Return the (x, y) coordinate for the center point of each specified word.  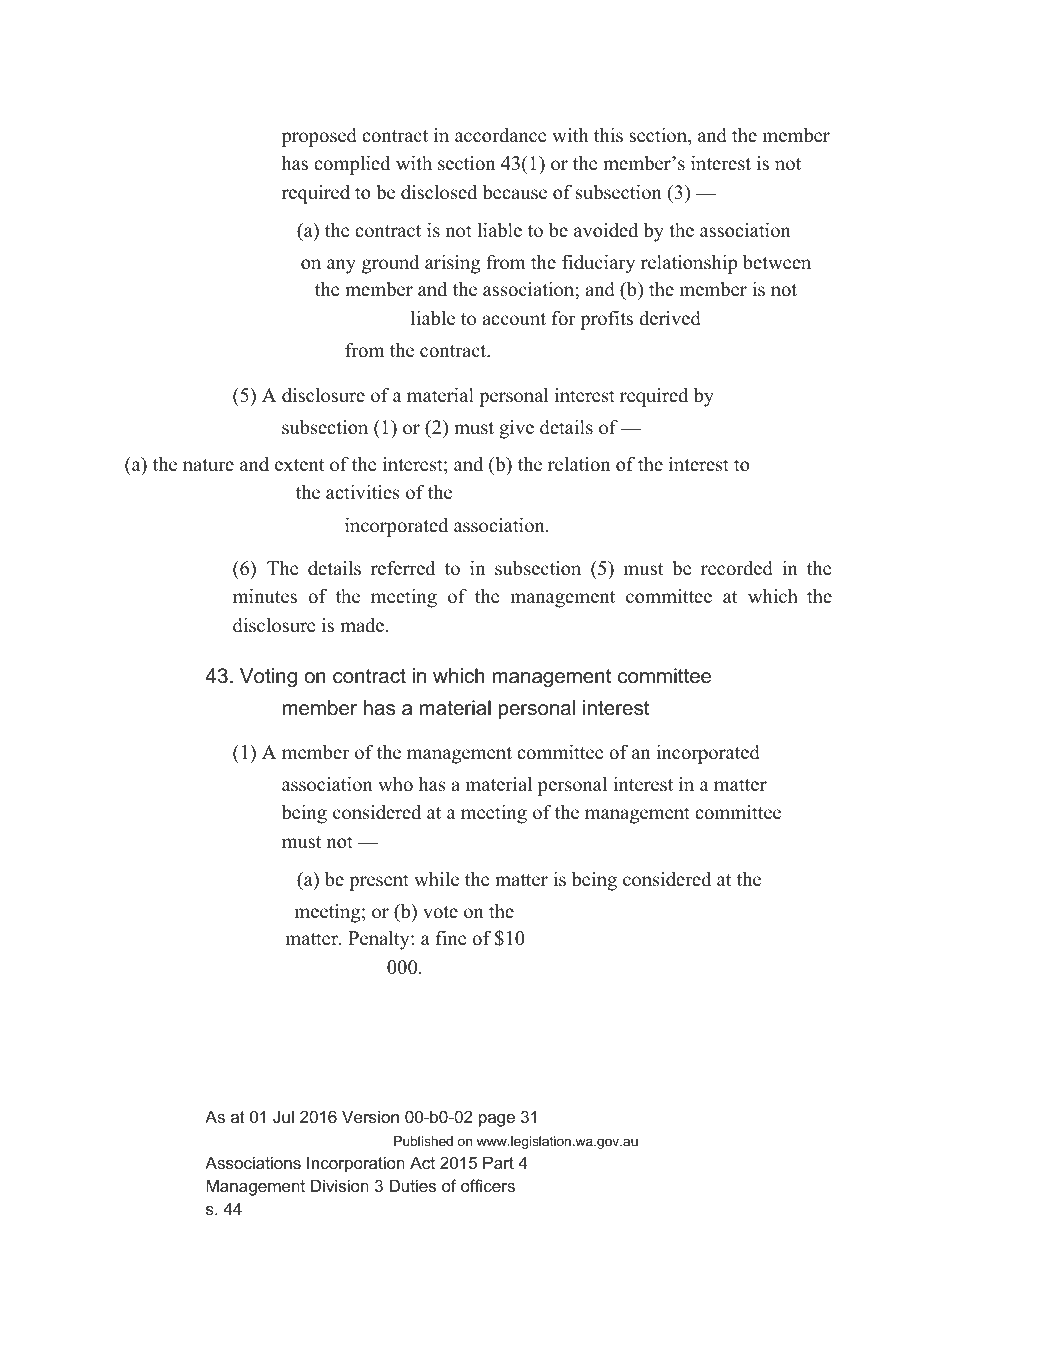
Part (498, 1162)
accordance (500, 135)
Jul (283, 1116)
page (497, 1120)
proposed (319, 137)
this (608, 135)
